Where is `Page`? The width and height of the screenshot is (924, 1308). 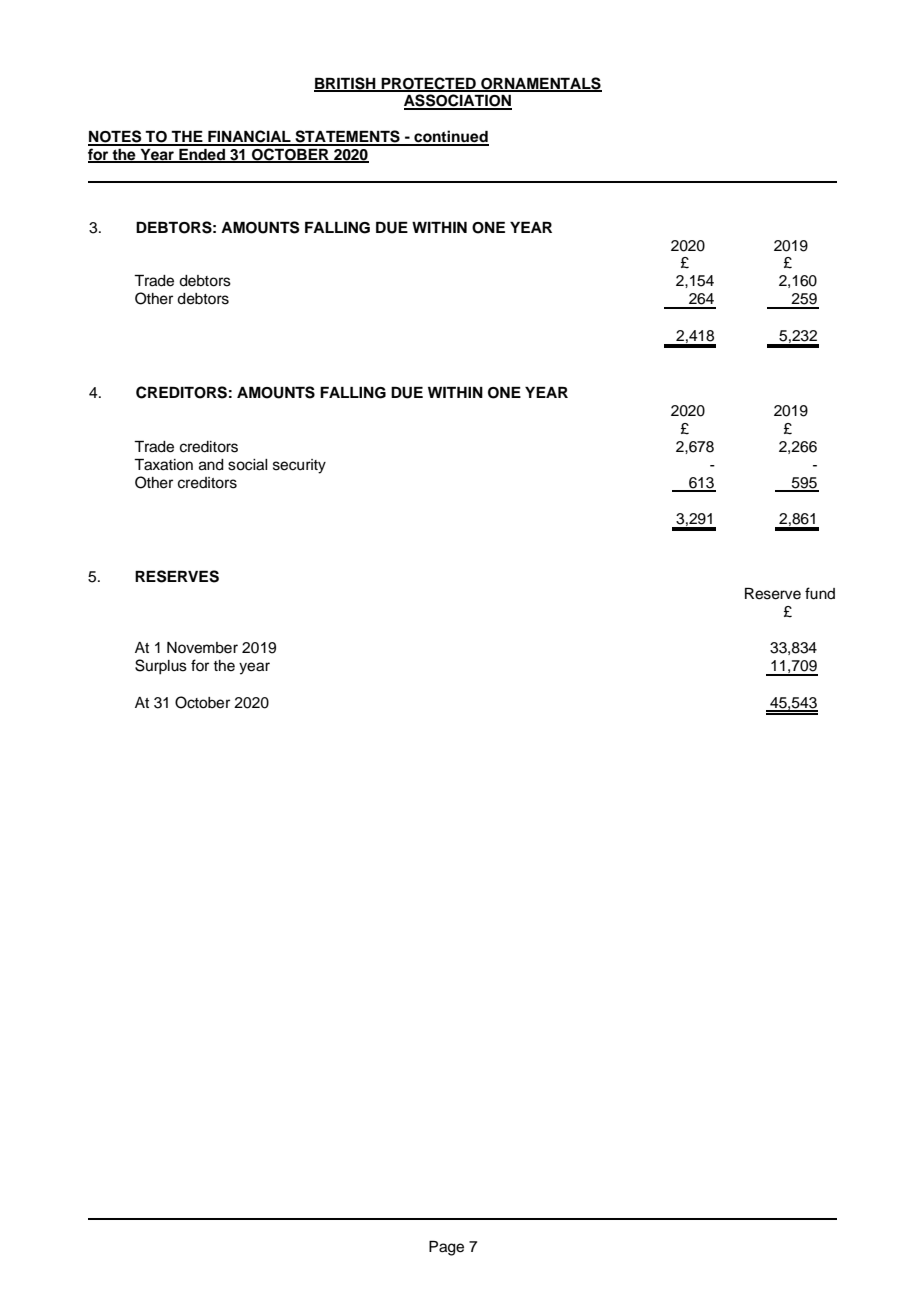
Page is located at coordinates (446, 1248).
